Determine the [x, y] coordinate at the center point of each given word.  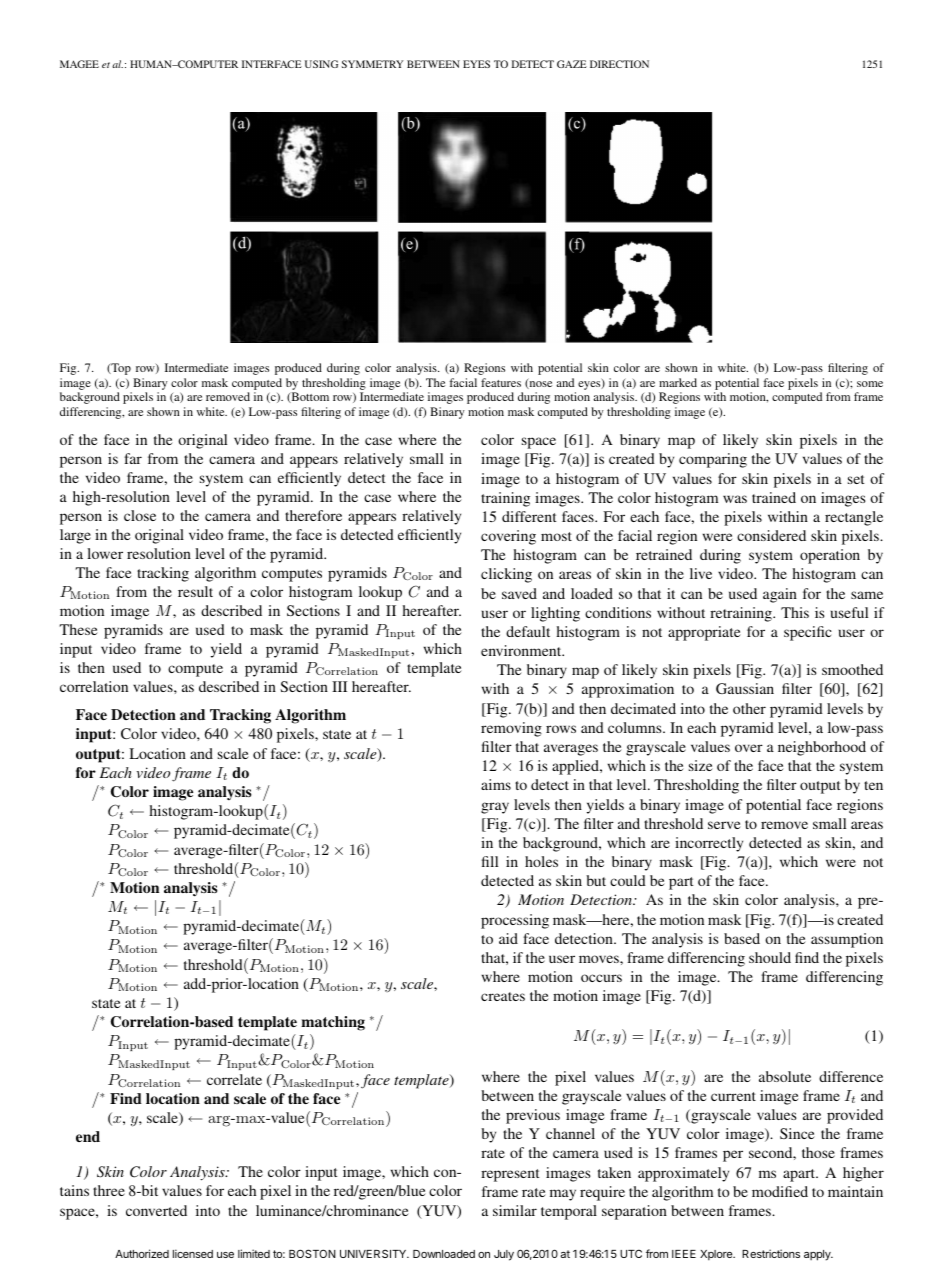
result [195, 591]
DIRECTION [619, 64]
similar [515, 1210]
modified [780, 1191]
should [770, 957]
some [870, 384]
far [133, 458]
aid [508, 938]
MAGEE [79, 64]
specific [808, 633]
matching [333, 1023]
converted [156, 1210]
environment [522, 650]
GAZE [572, 64]
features [501, 382]
